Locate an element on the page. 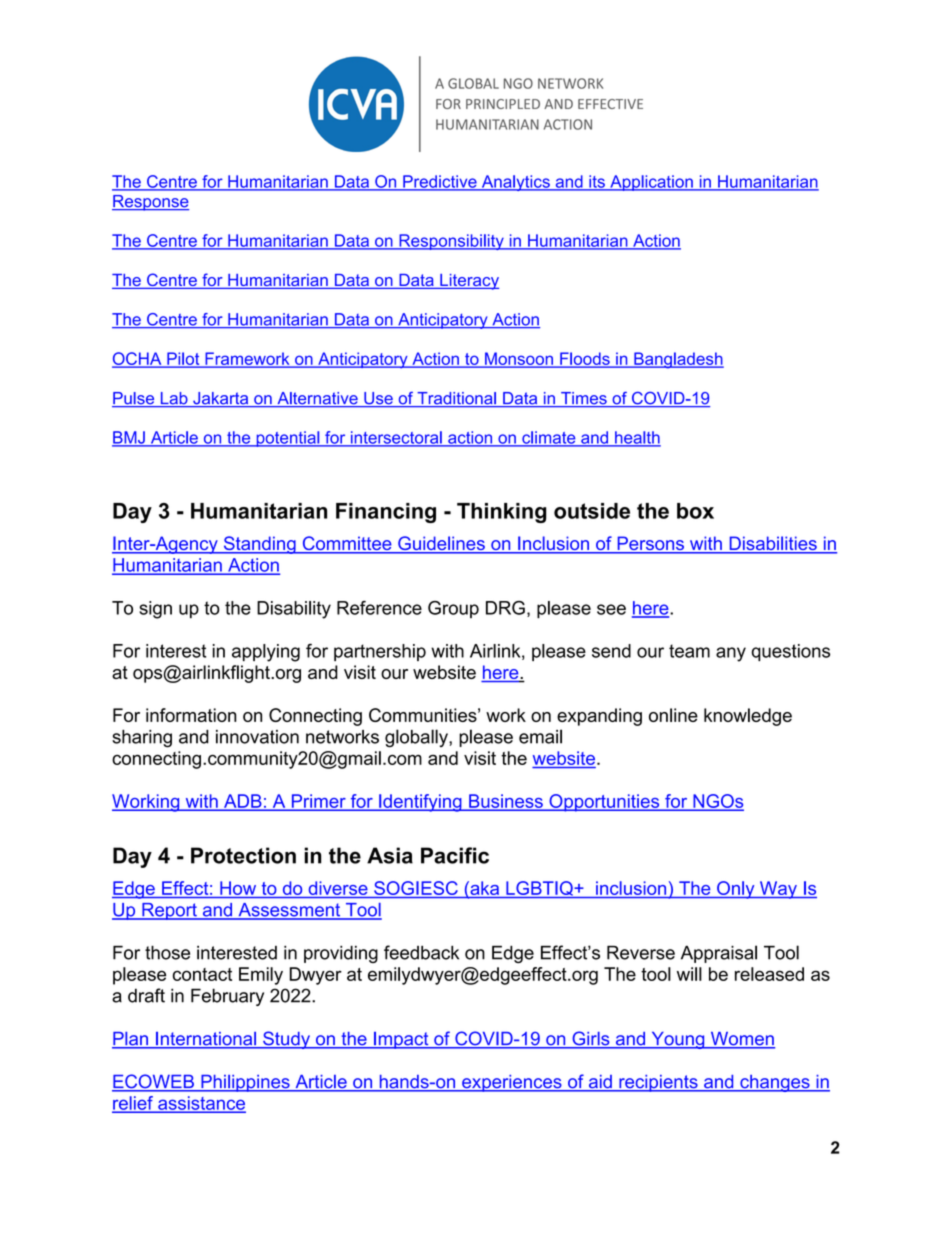 This image has width=952, height=1233. Pacific is located at coordinates (455, 855).
